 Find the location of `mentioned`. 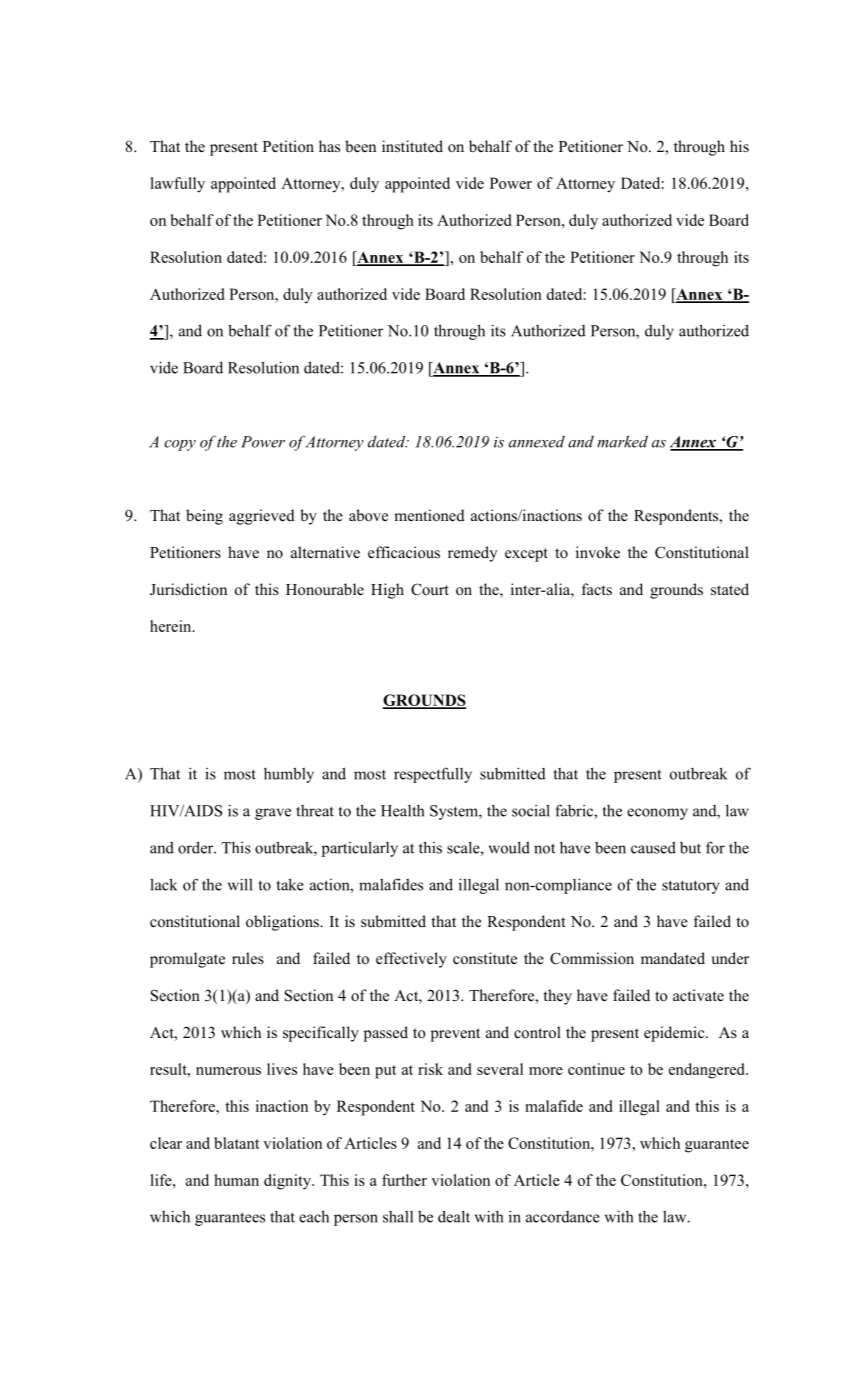

mentioned is located at coordinates (429, 515).
